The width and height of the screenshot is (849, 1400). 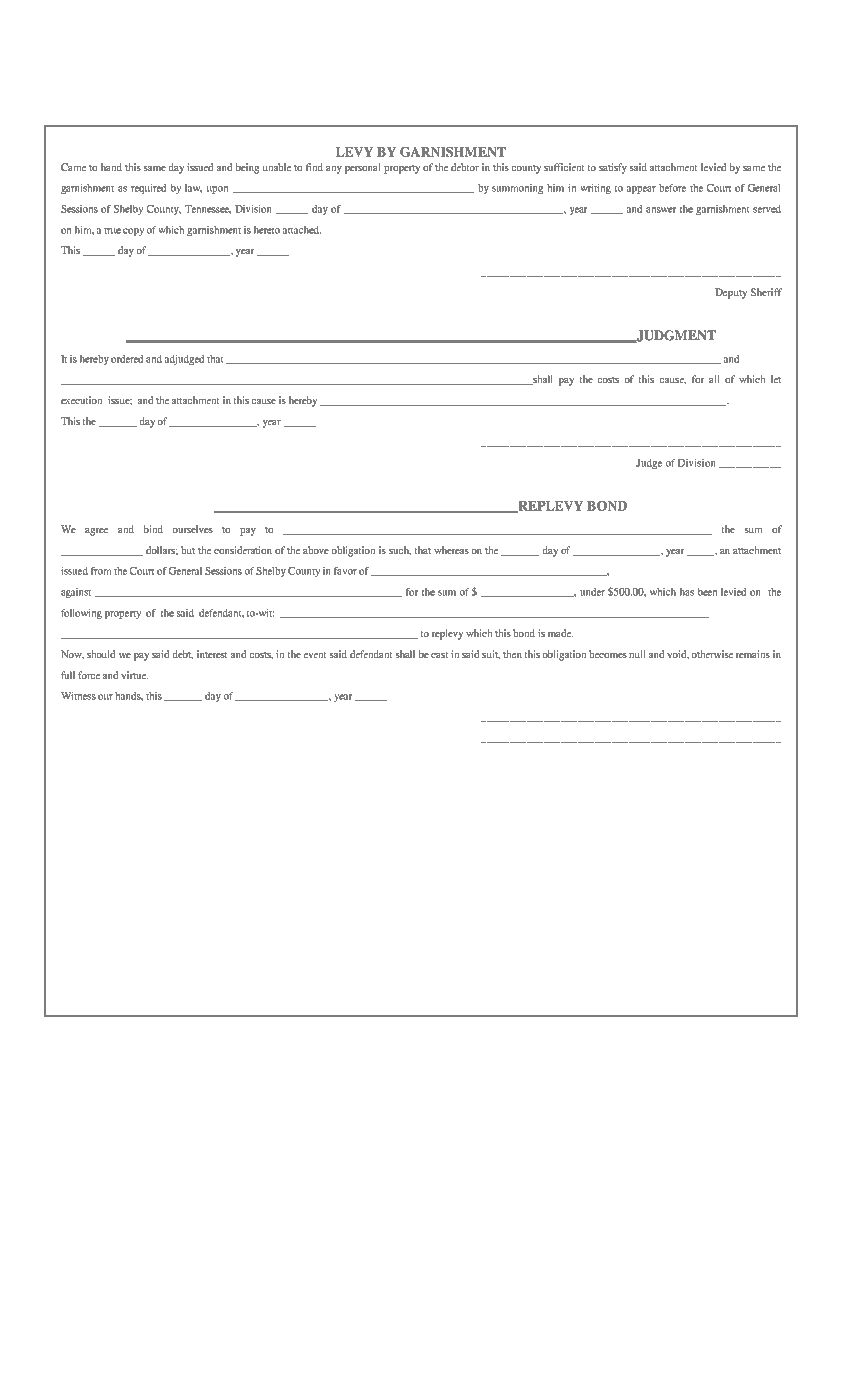 I want to click on before, so click(x=672, y=188).
